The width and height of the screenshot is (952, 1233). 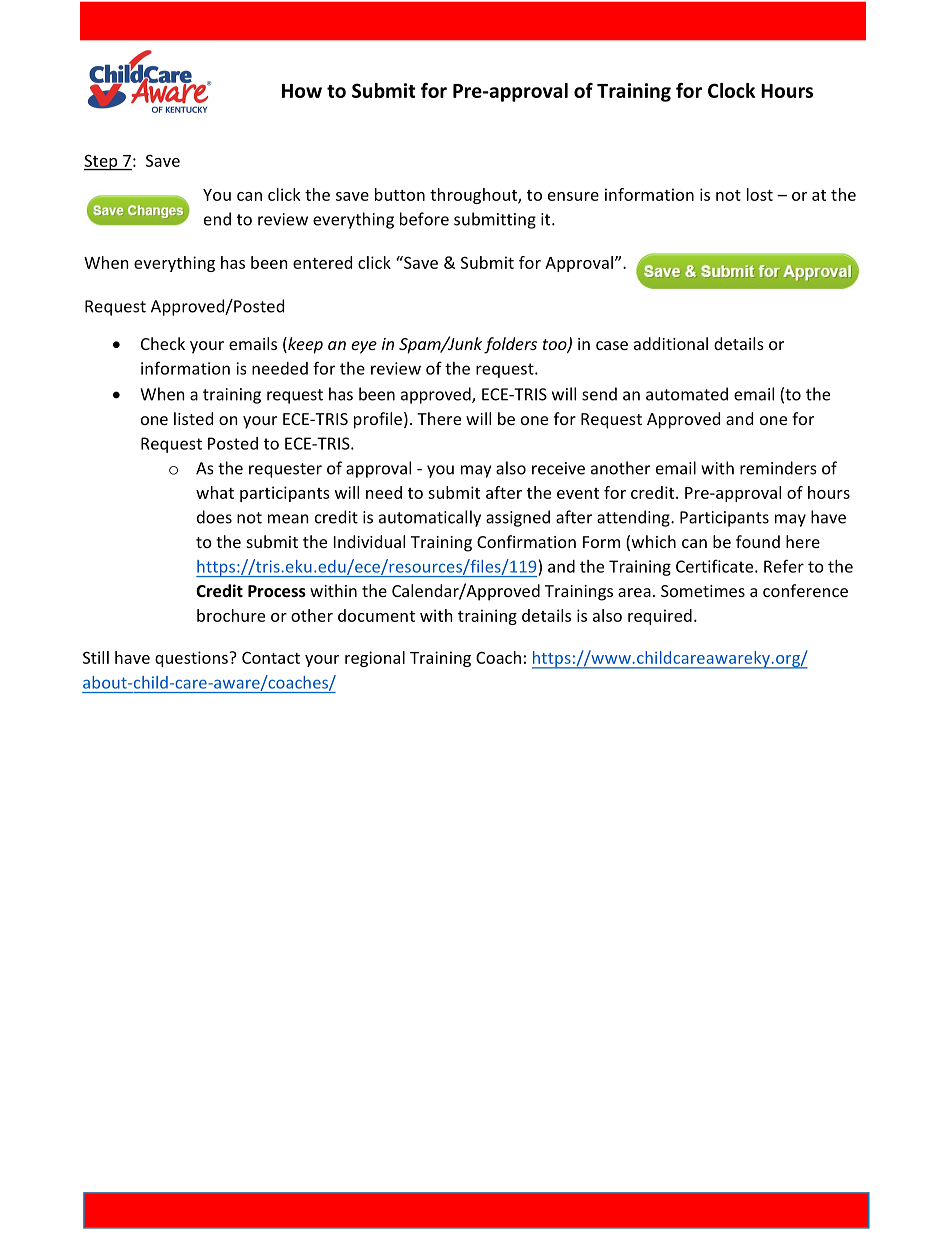 I want to click on folders, so click(x=510, y=345).
